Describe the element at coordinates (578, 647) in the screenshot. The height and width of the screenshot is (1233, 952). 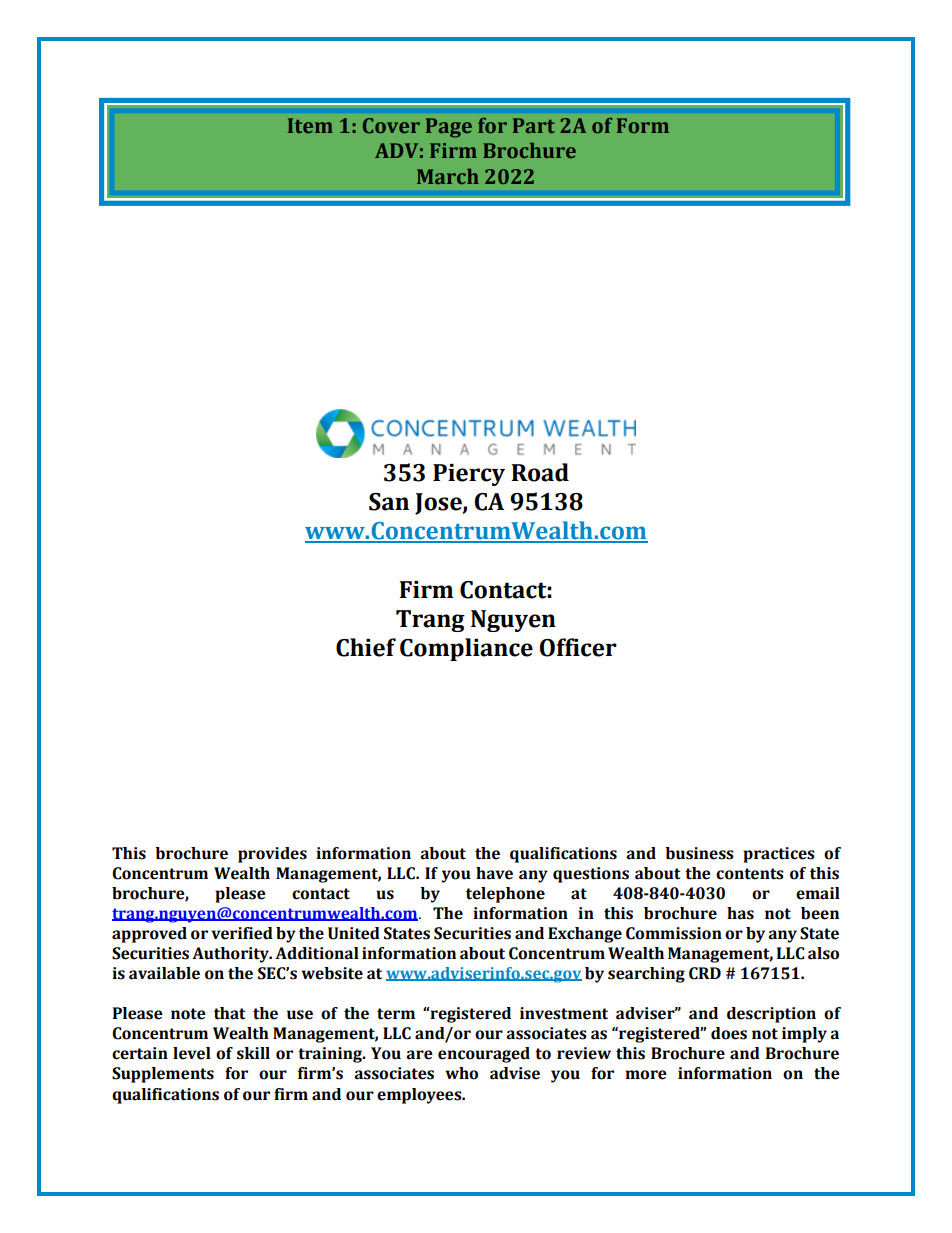
I see `Officer` at that location.
